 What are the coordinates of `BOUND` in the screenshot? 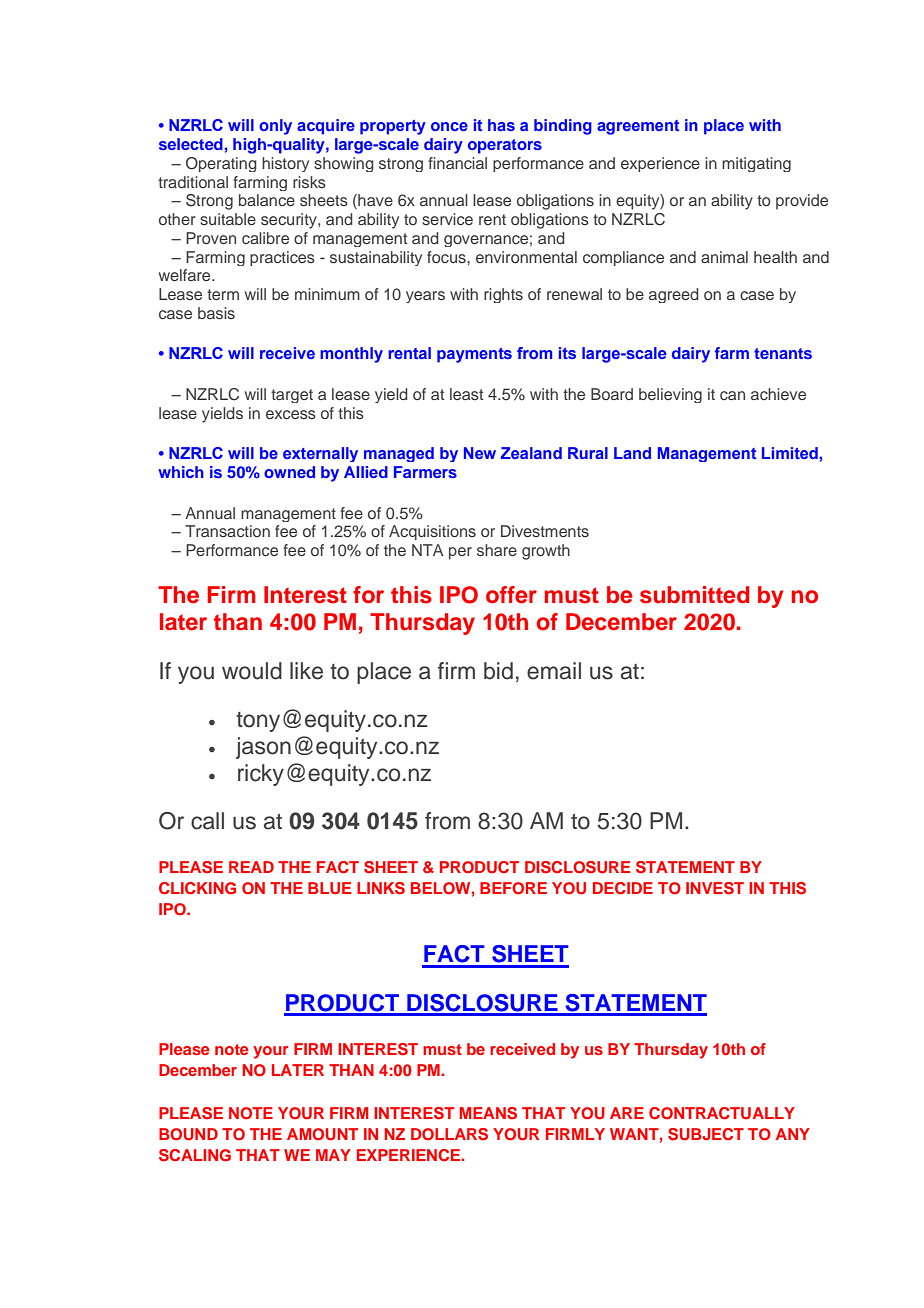 It's located at (188, 1134).
